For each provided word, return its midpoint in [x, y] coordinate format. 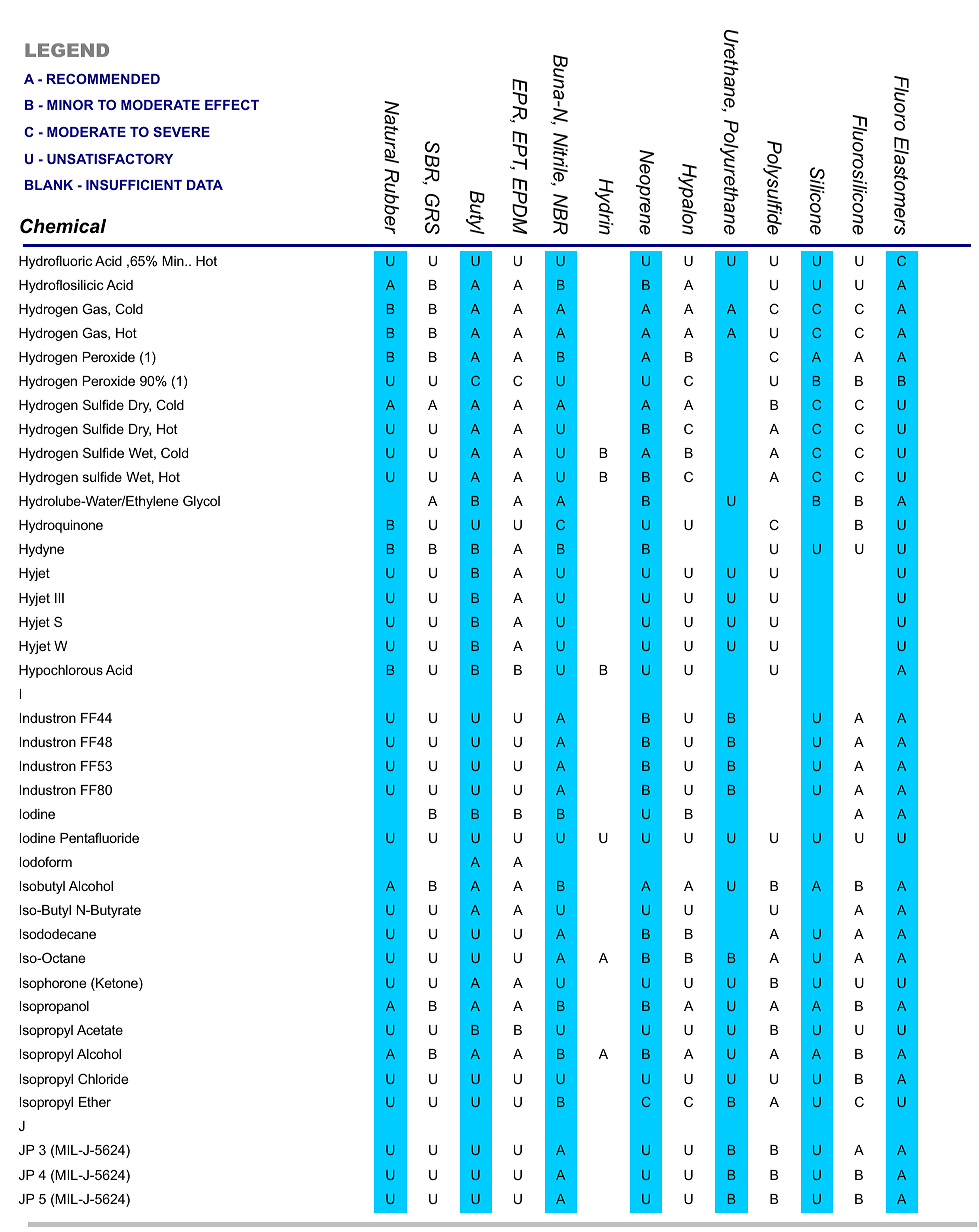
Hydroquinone [61, 526]
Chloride [103, 1078]
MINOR [70, 105]
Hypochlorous [61, 671]
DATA [205, 185]
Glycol [201, 502]
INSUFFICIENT [134, 185]
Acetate [100, 1030]
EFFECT [232, 105]
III [59, 598]
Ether [95, 1102]
